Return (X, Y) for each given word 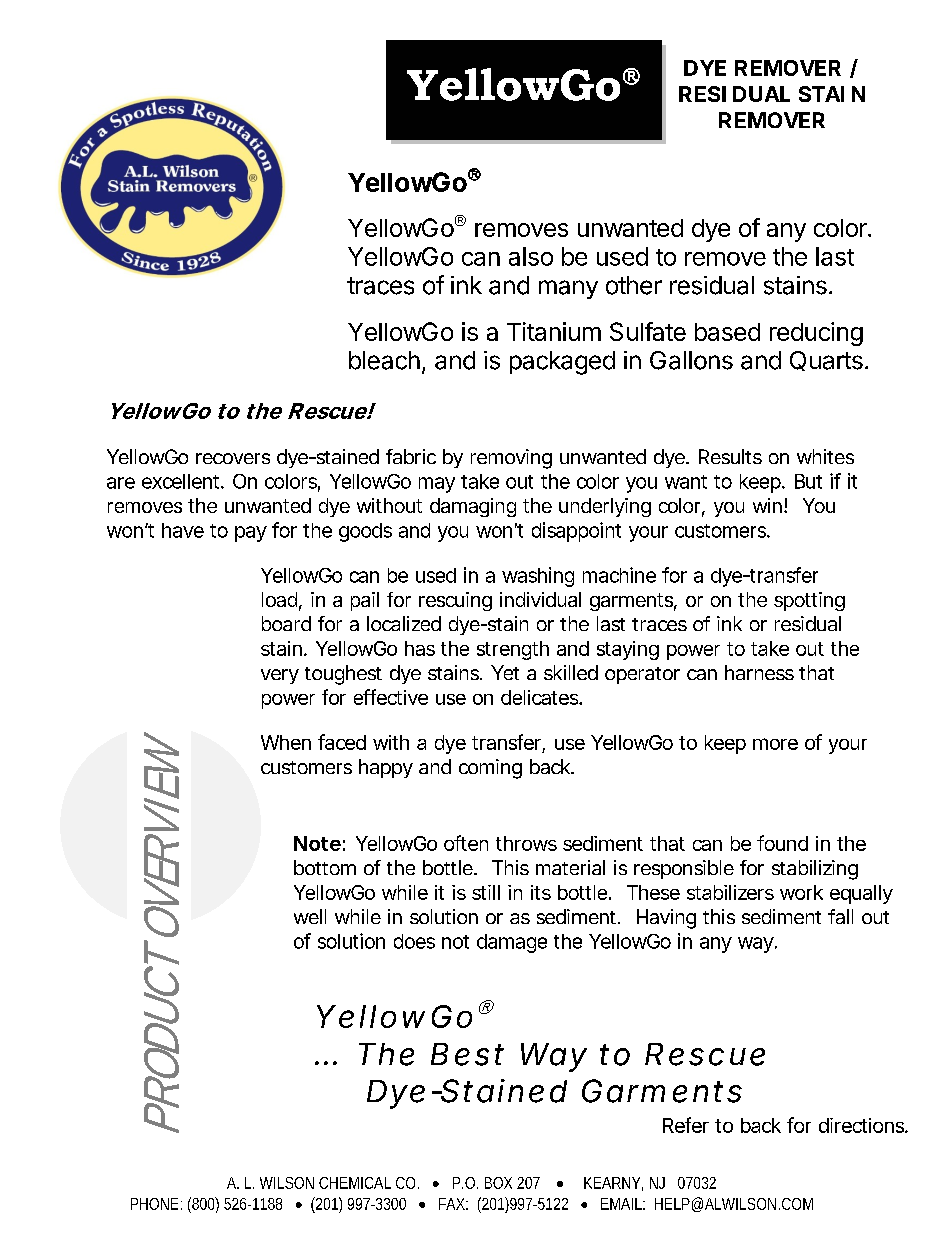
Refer (686, 1125)
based (727, 332)
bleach (384, 360)
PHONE (154, 1204)
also (531, 256)
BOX (498, 1183)
